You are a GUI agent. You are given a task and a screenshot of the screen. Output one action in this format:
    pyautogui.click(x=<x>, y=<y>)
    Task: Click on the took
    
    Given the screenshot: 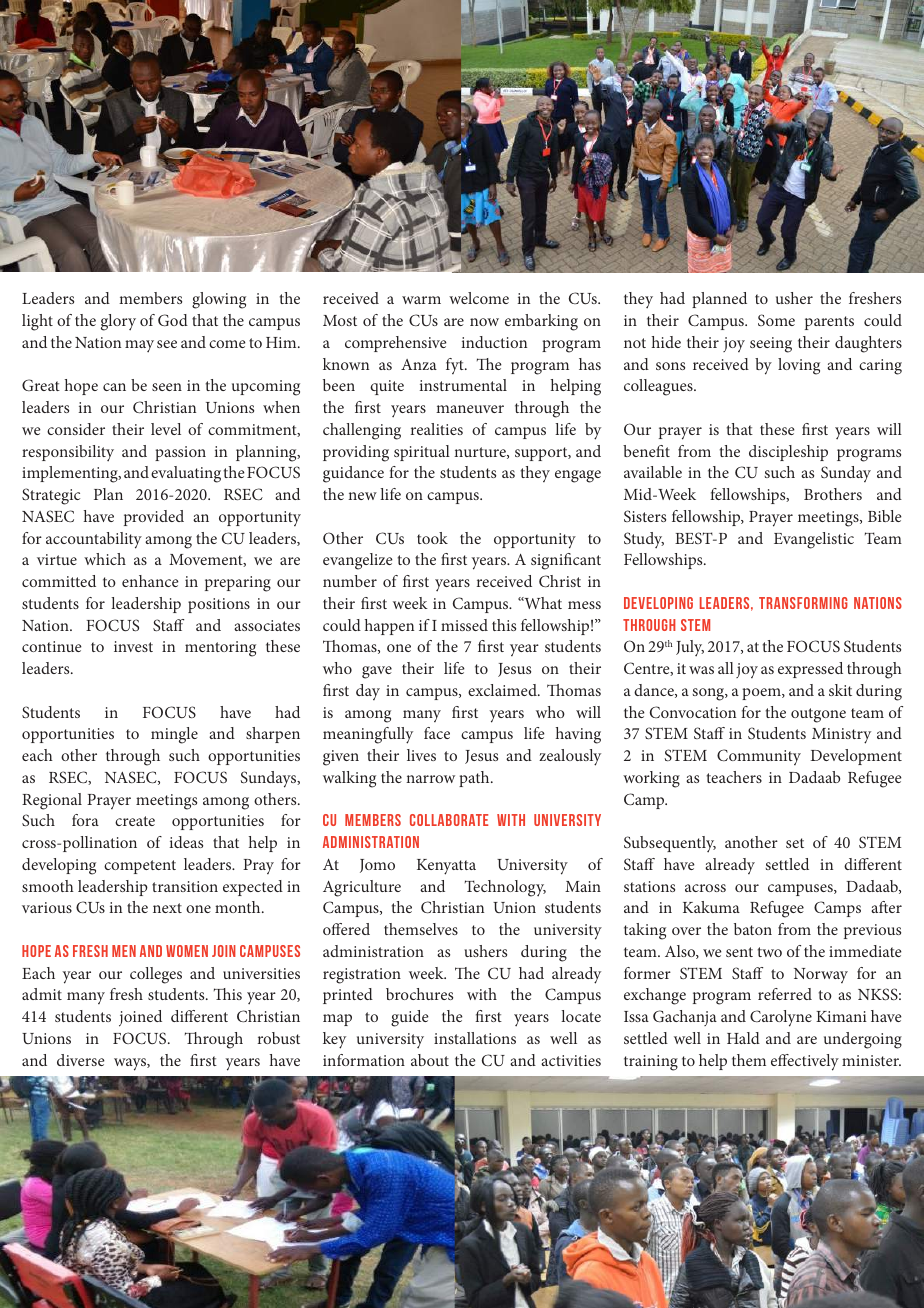 What is the action you would take?
    pyautogui.click(x=432, y=538)
